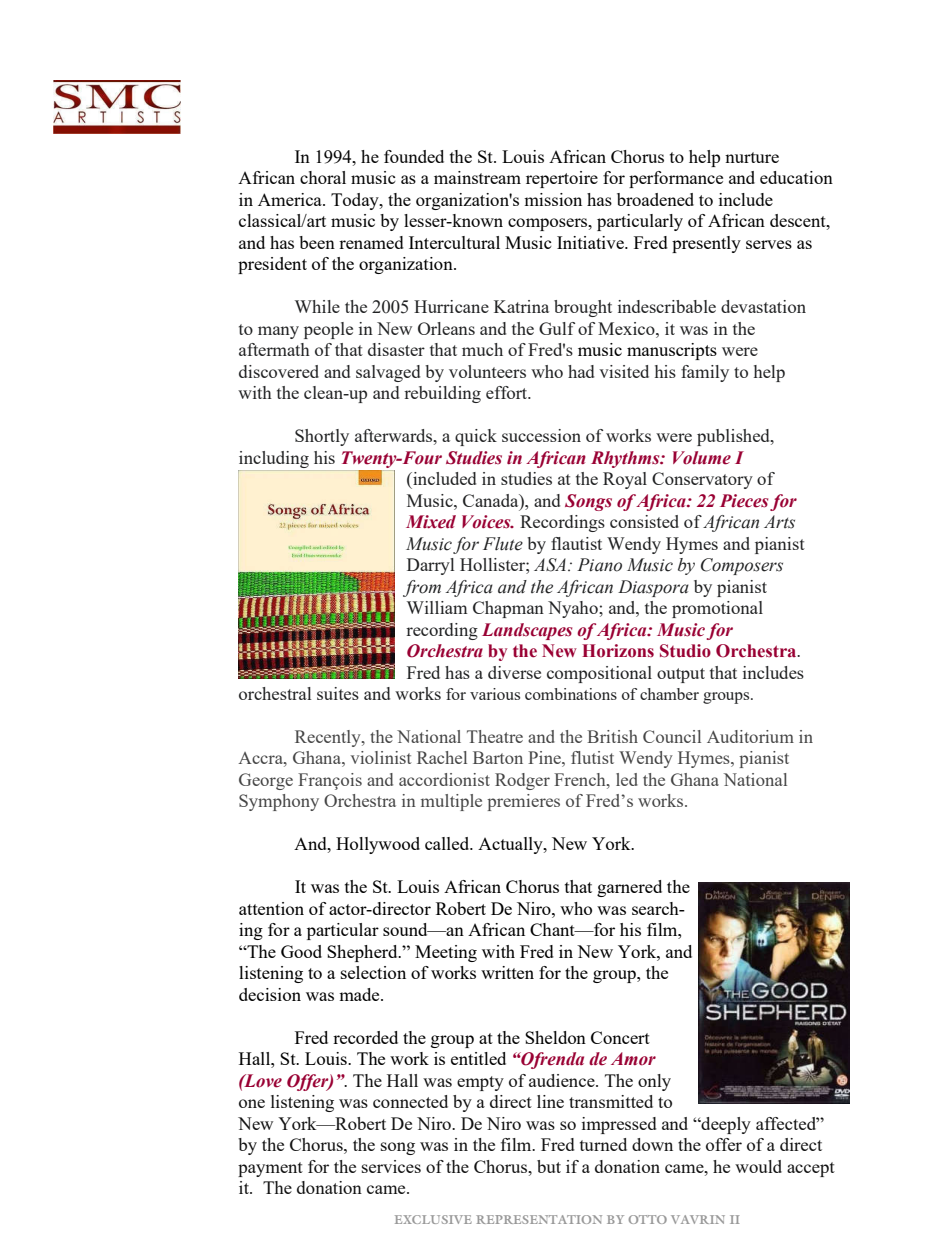  What do you see at coordinates (270, 1169) in the page?
I see `payment` at bounding box center [270, 1169].
